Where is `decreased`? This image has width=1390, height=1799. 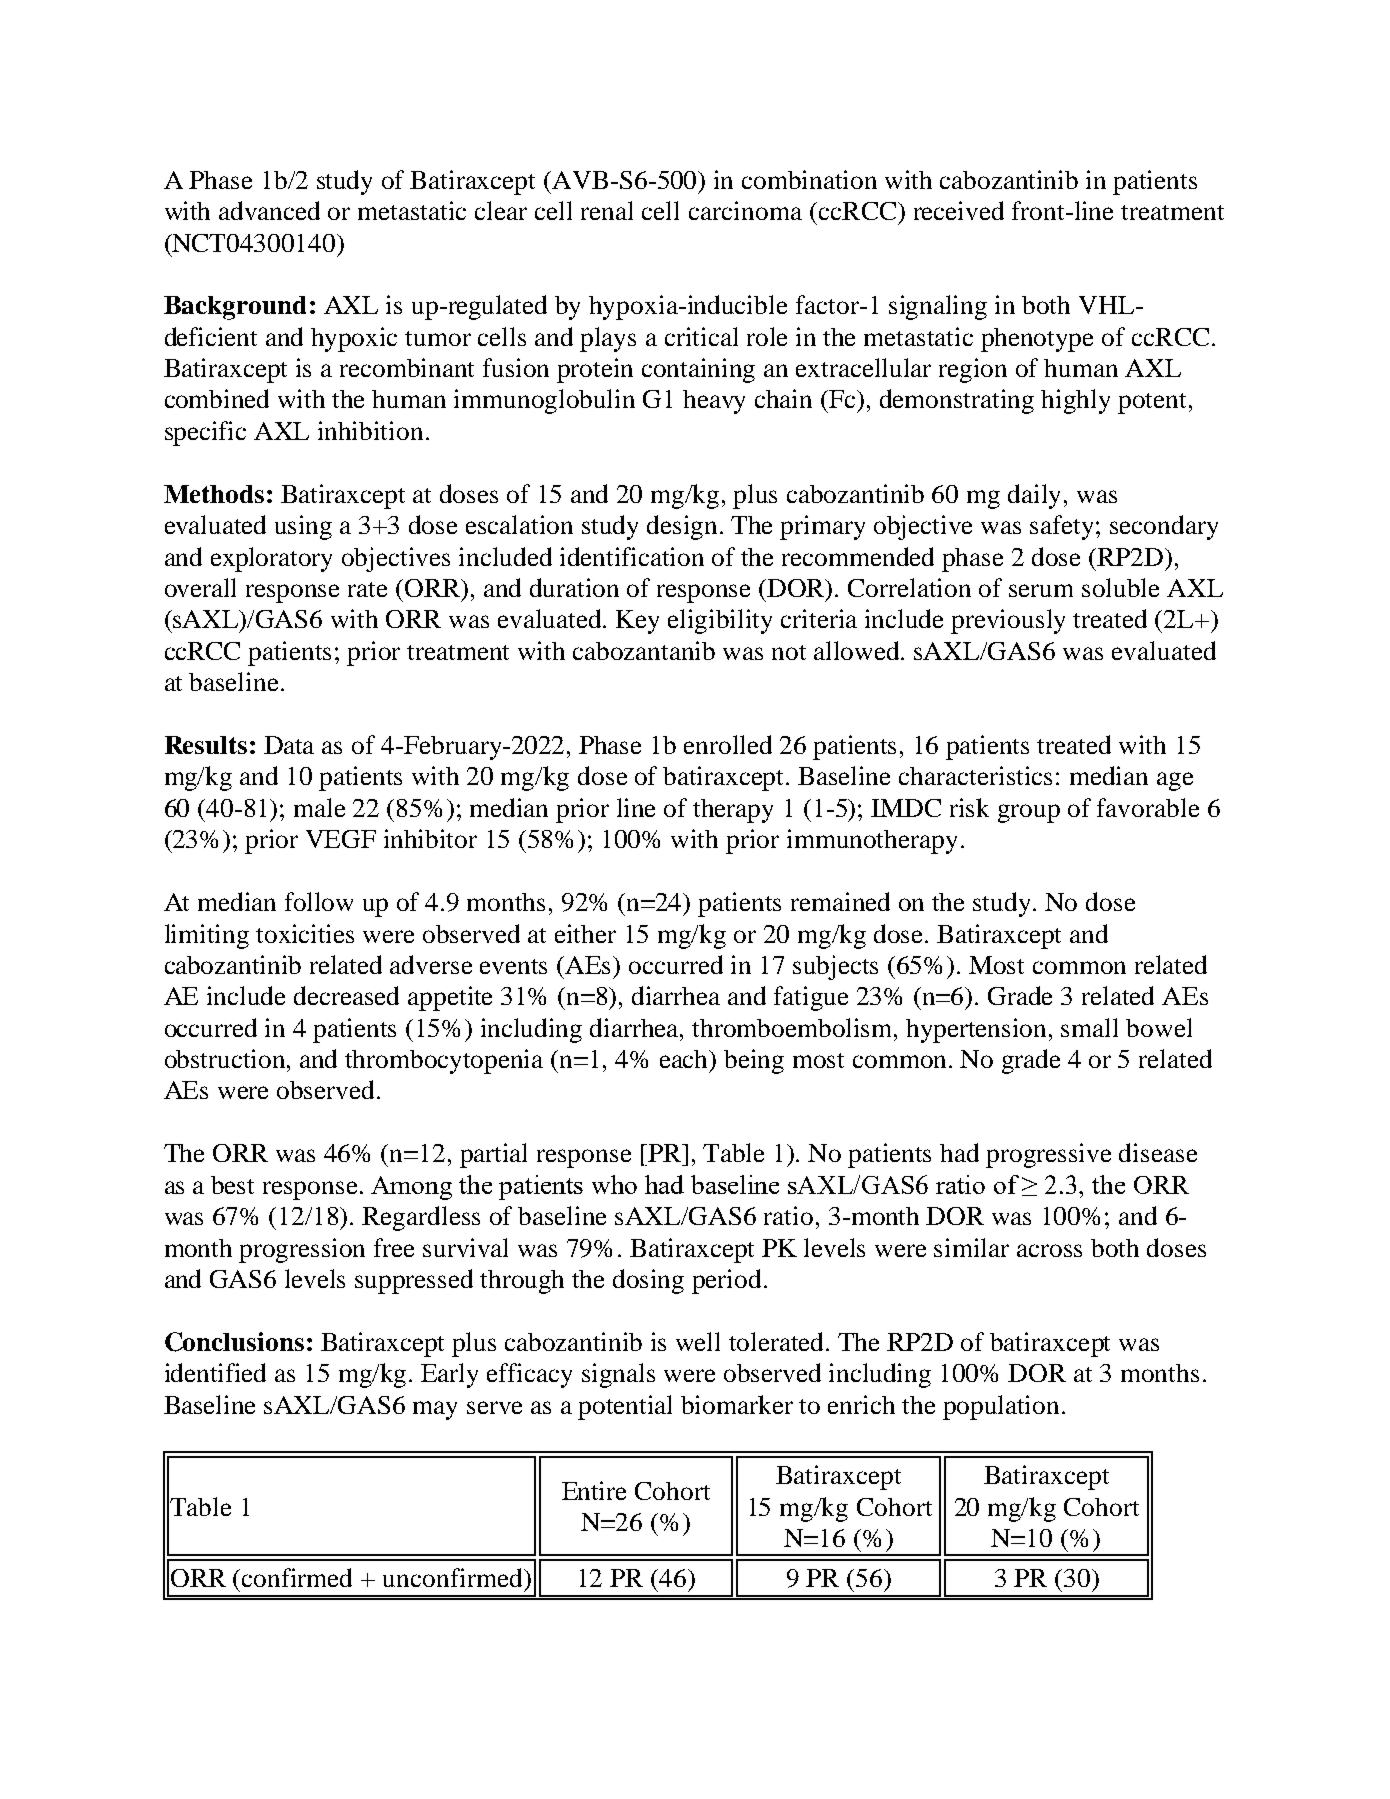 decreased is located at coordinates (346, 995).
